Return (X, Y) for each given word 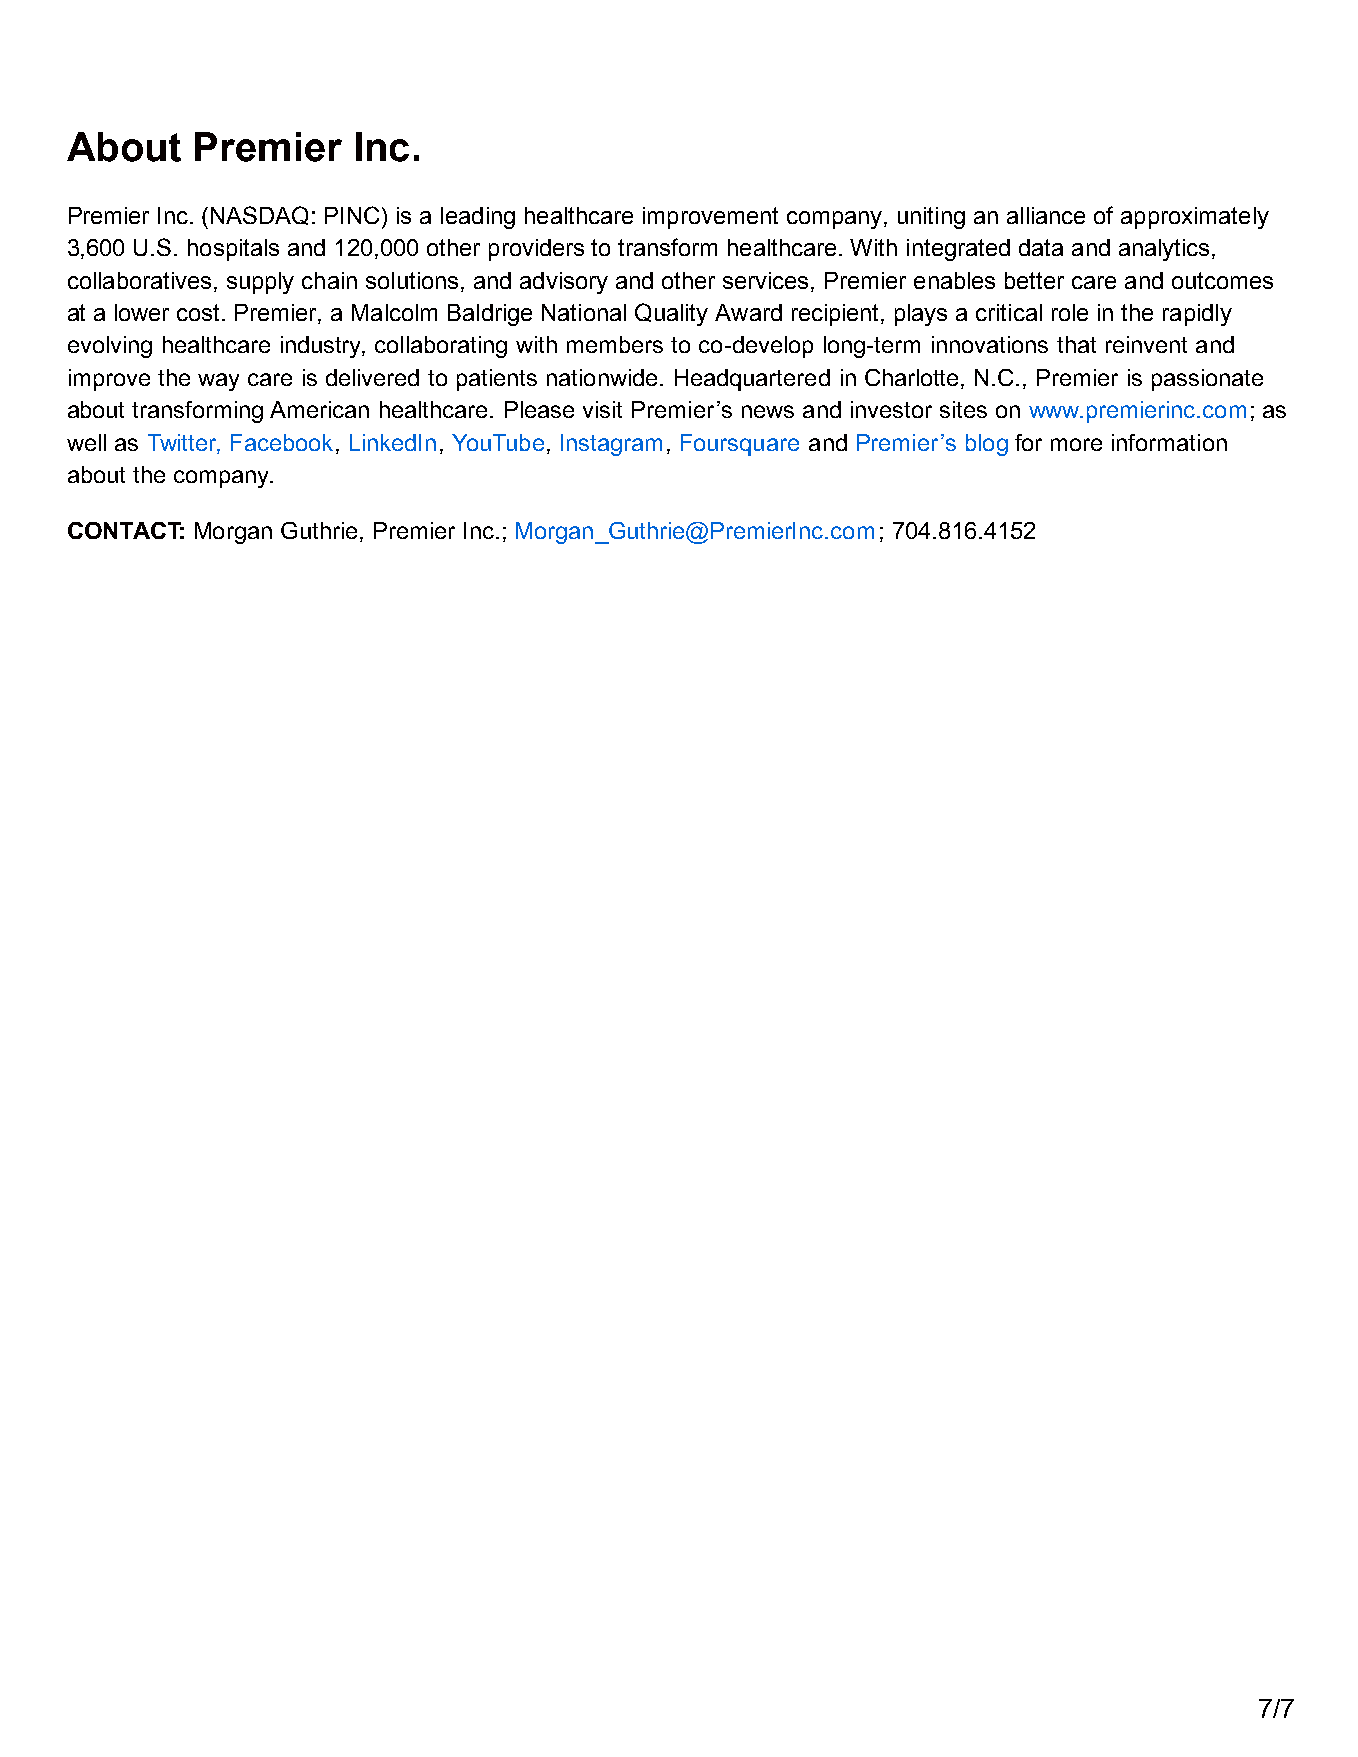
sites (963, 409)
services (765, 280)
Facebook (282, 442)
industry (323, 347)
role (1070, 312)
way (218, 382)
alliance (1046, 215)
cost (200, 312)
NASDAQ (259, 215)
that (1076, 344)
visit (602, 409)
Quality (671, 314)
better (1034, 280)
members (615, 344)
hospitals (233, 250)
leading (478, 218)
